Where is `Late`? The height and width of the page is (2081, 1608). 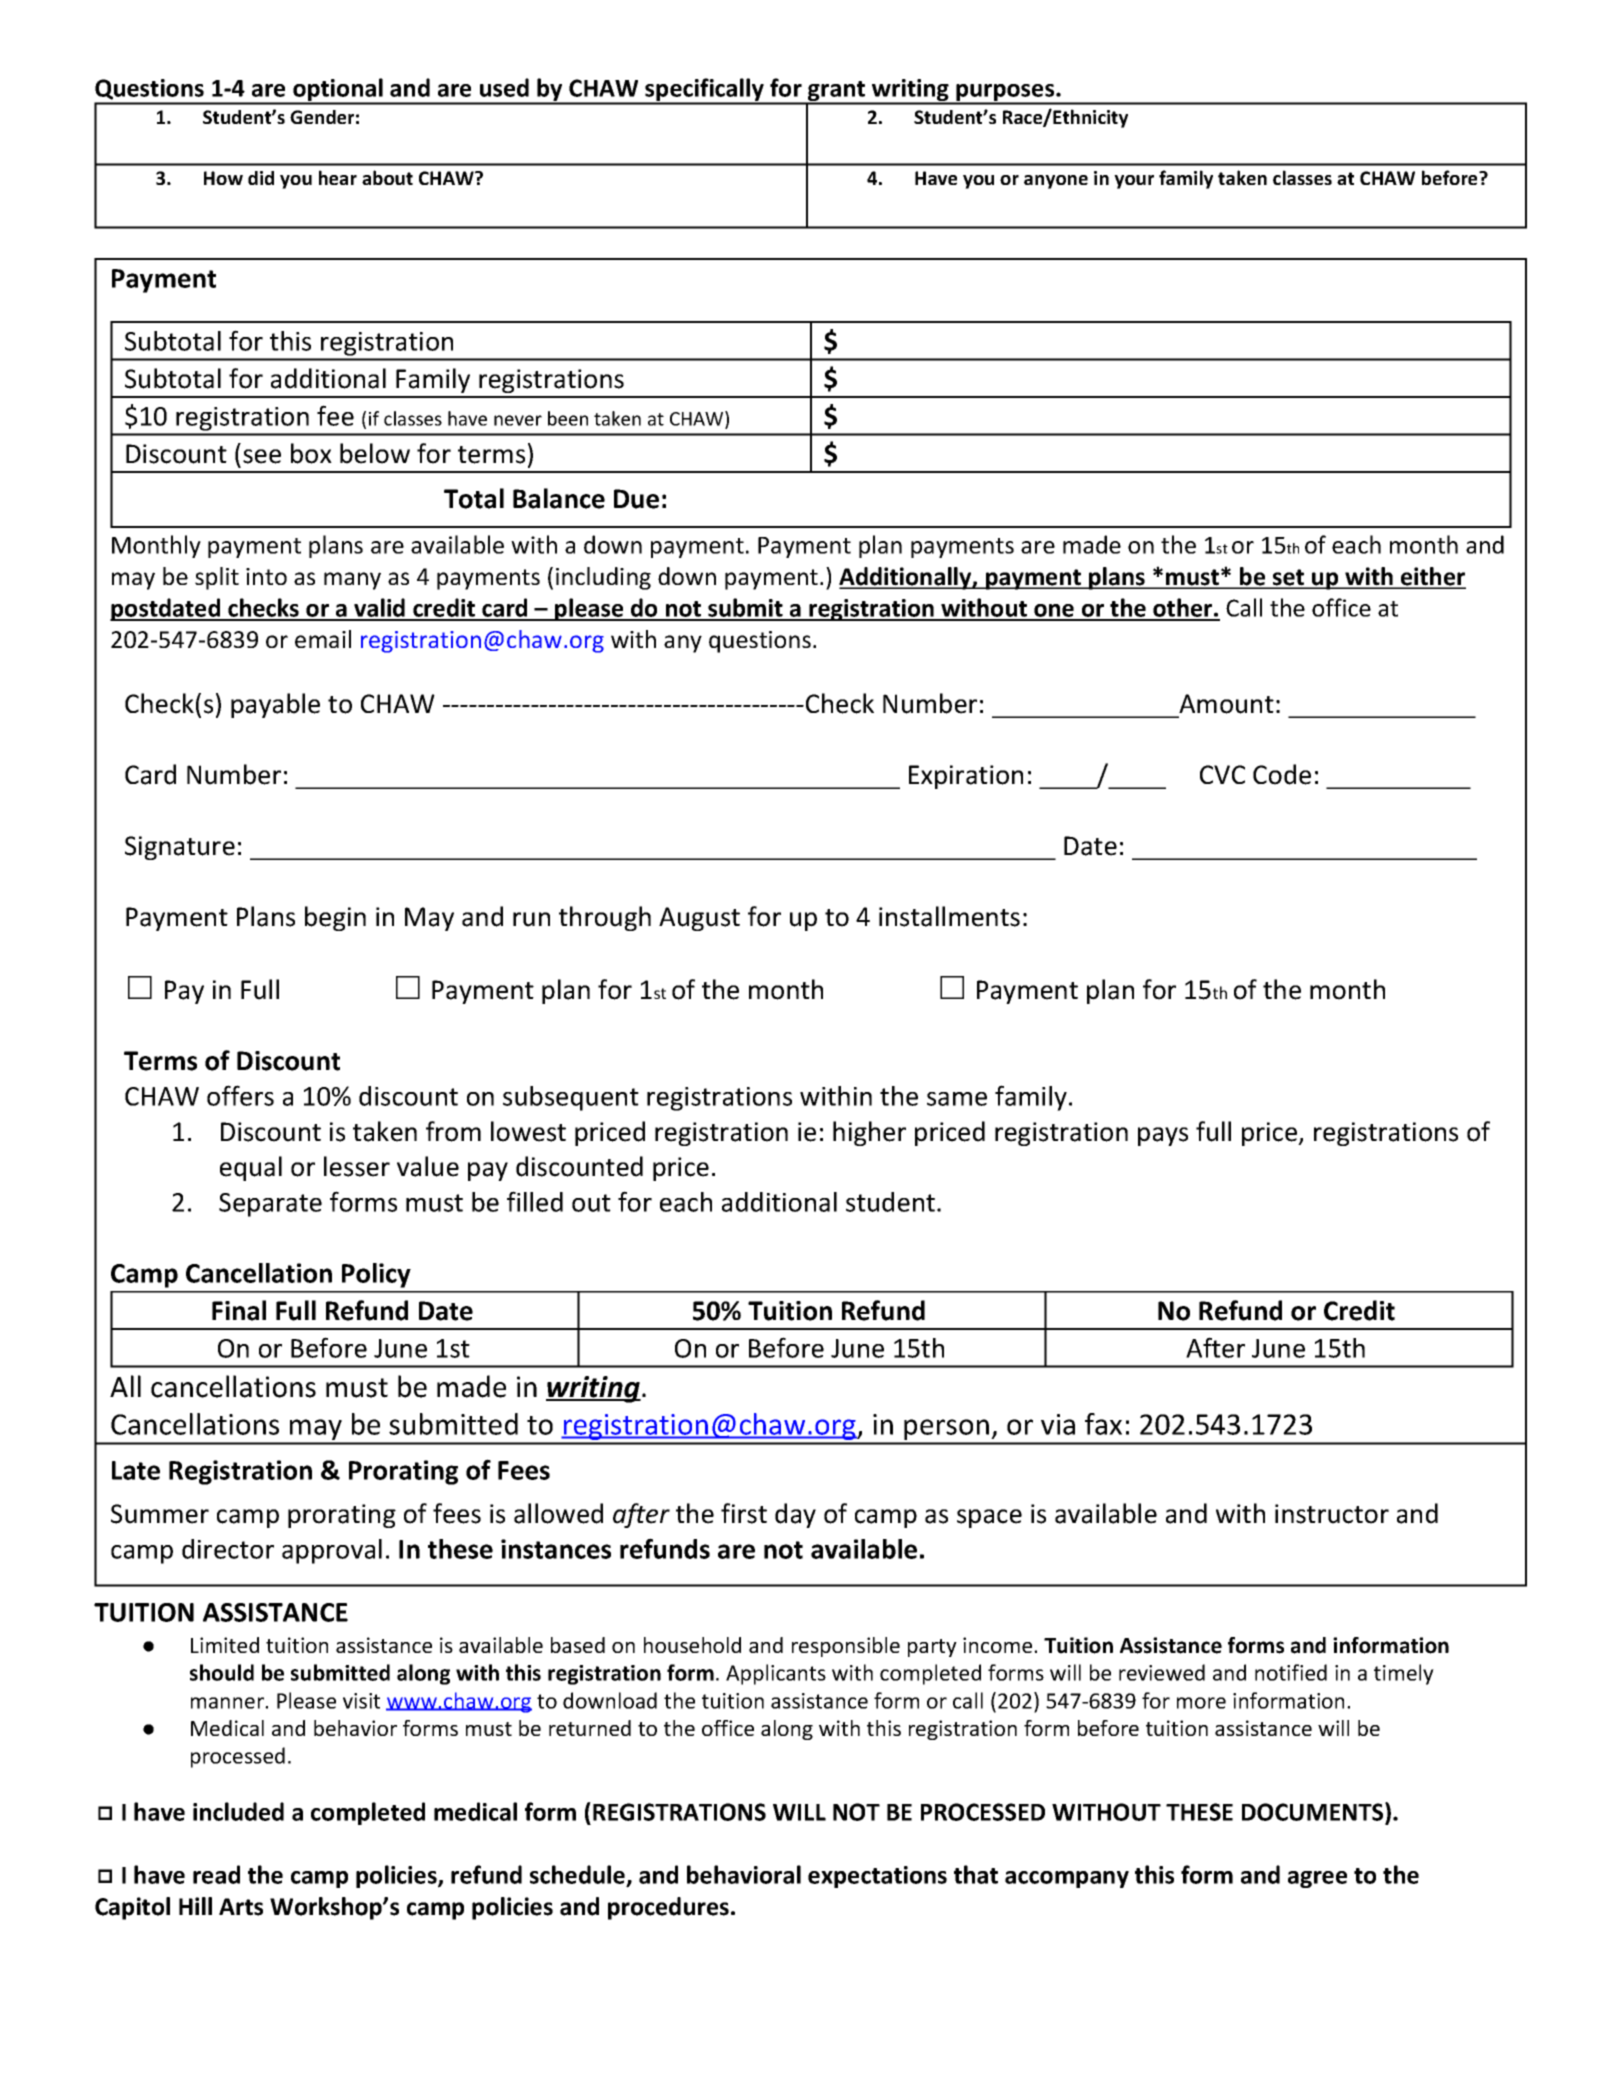
Late is located at coordinates (136, 1470).
